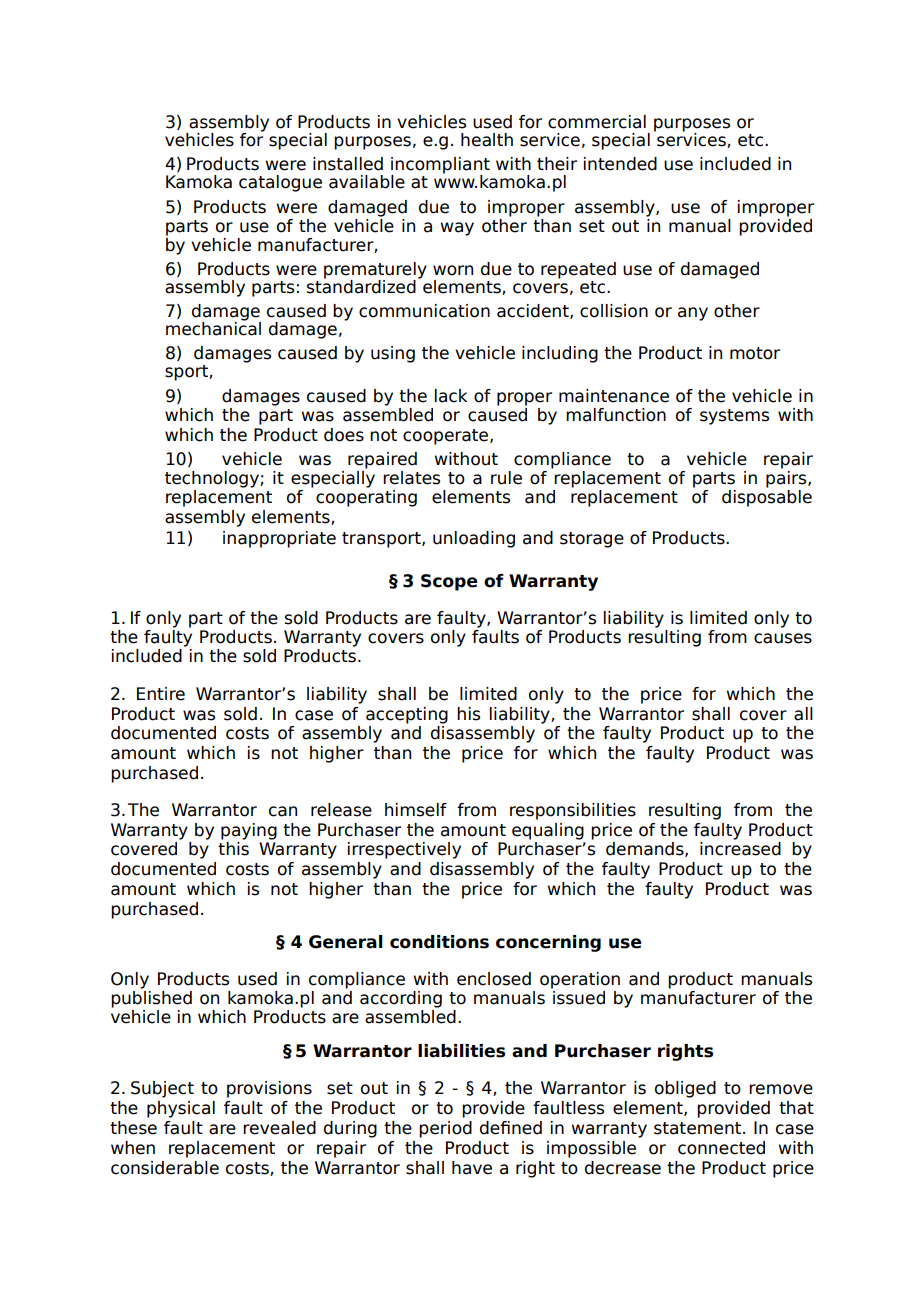 This screenshot has height=1308, width=924. I want to click on catalogue, so click(280, 183).
